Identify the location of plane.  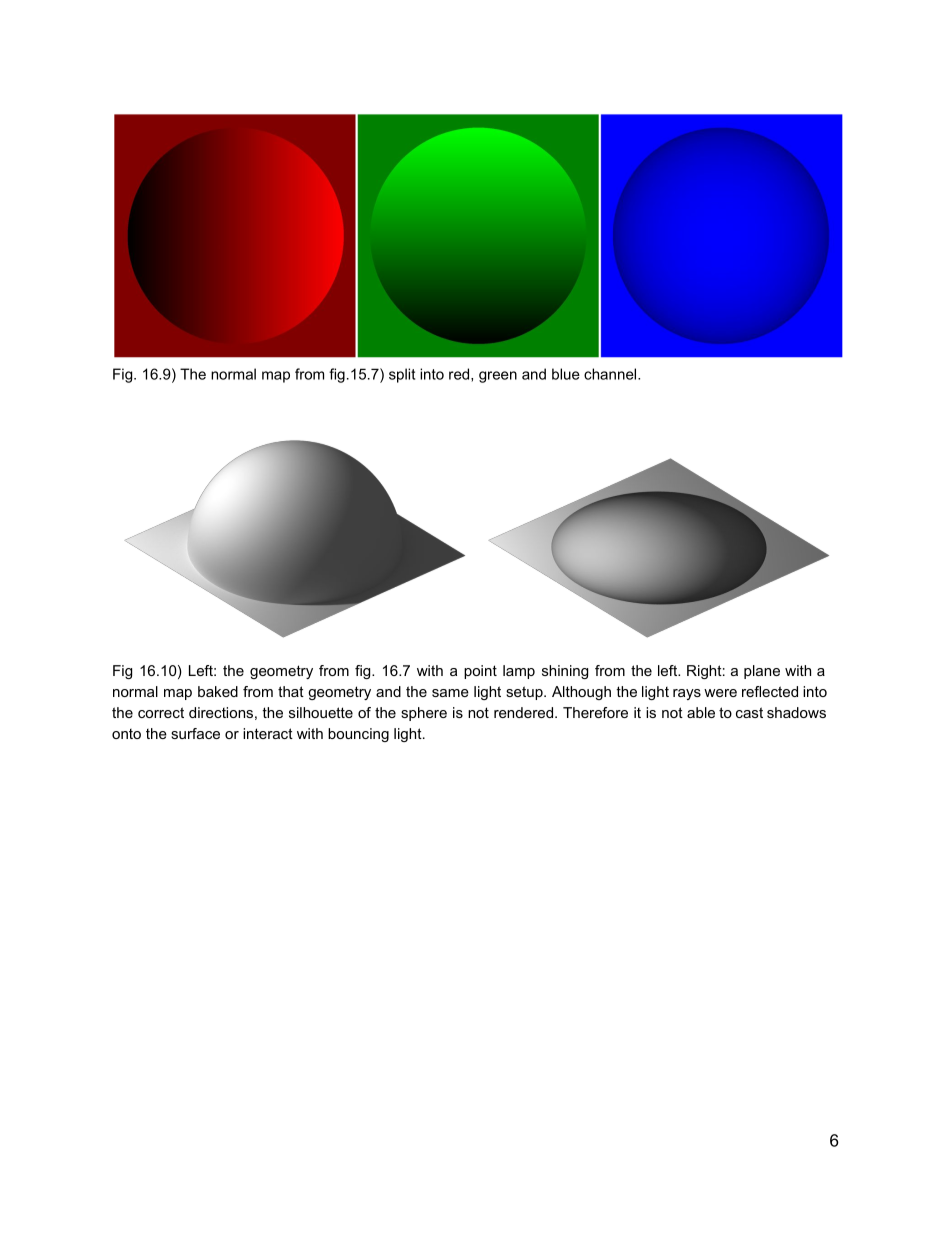
(762, 672).
